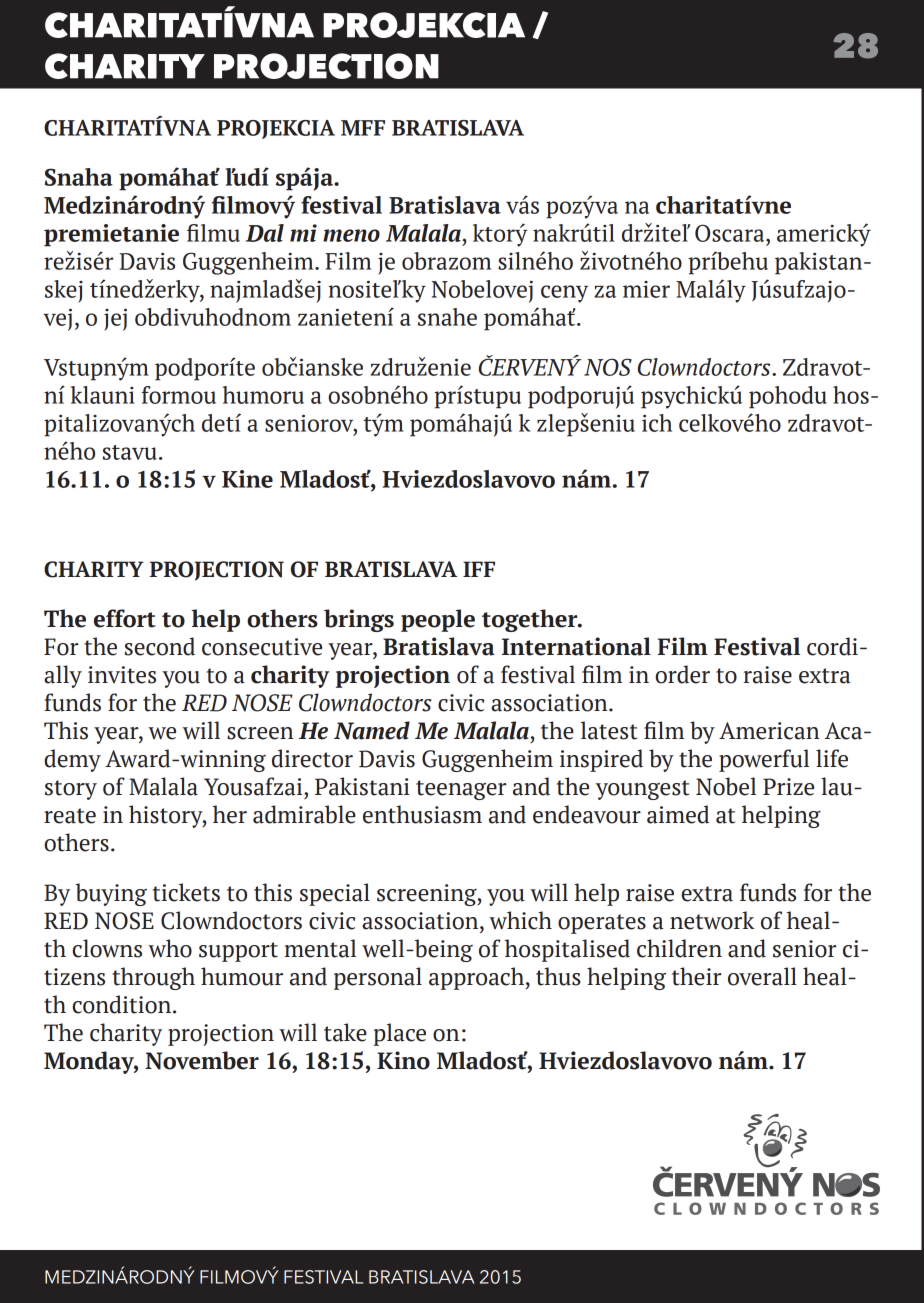 The height and width of the screenshot is (1303, 924). I want to click on meno, so click(351, 235).
